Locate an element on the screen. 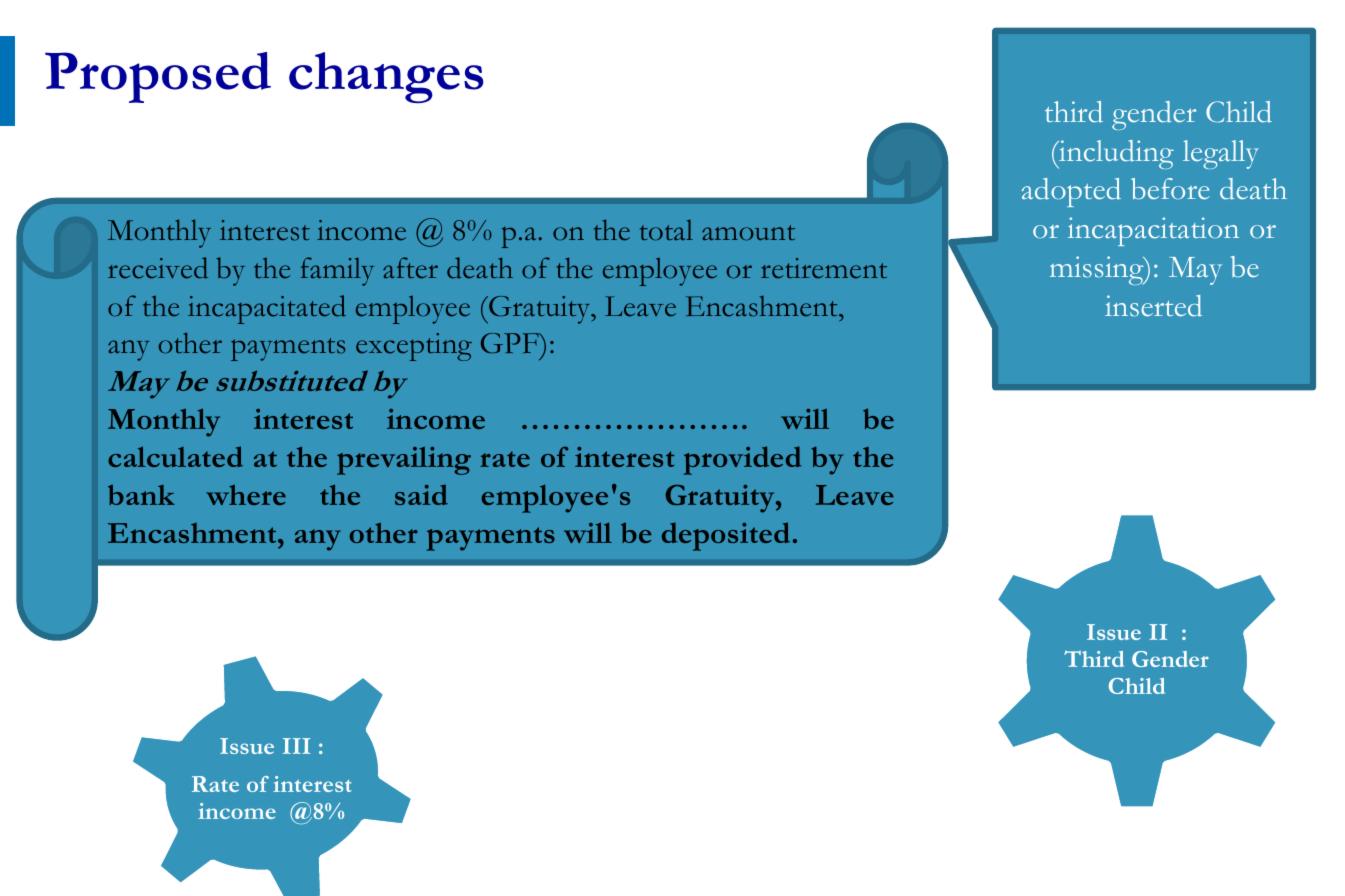  family is located at coordinates (337, 271).
